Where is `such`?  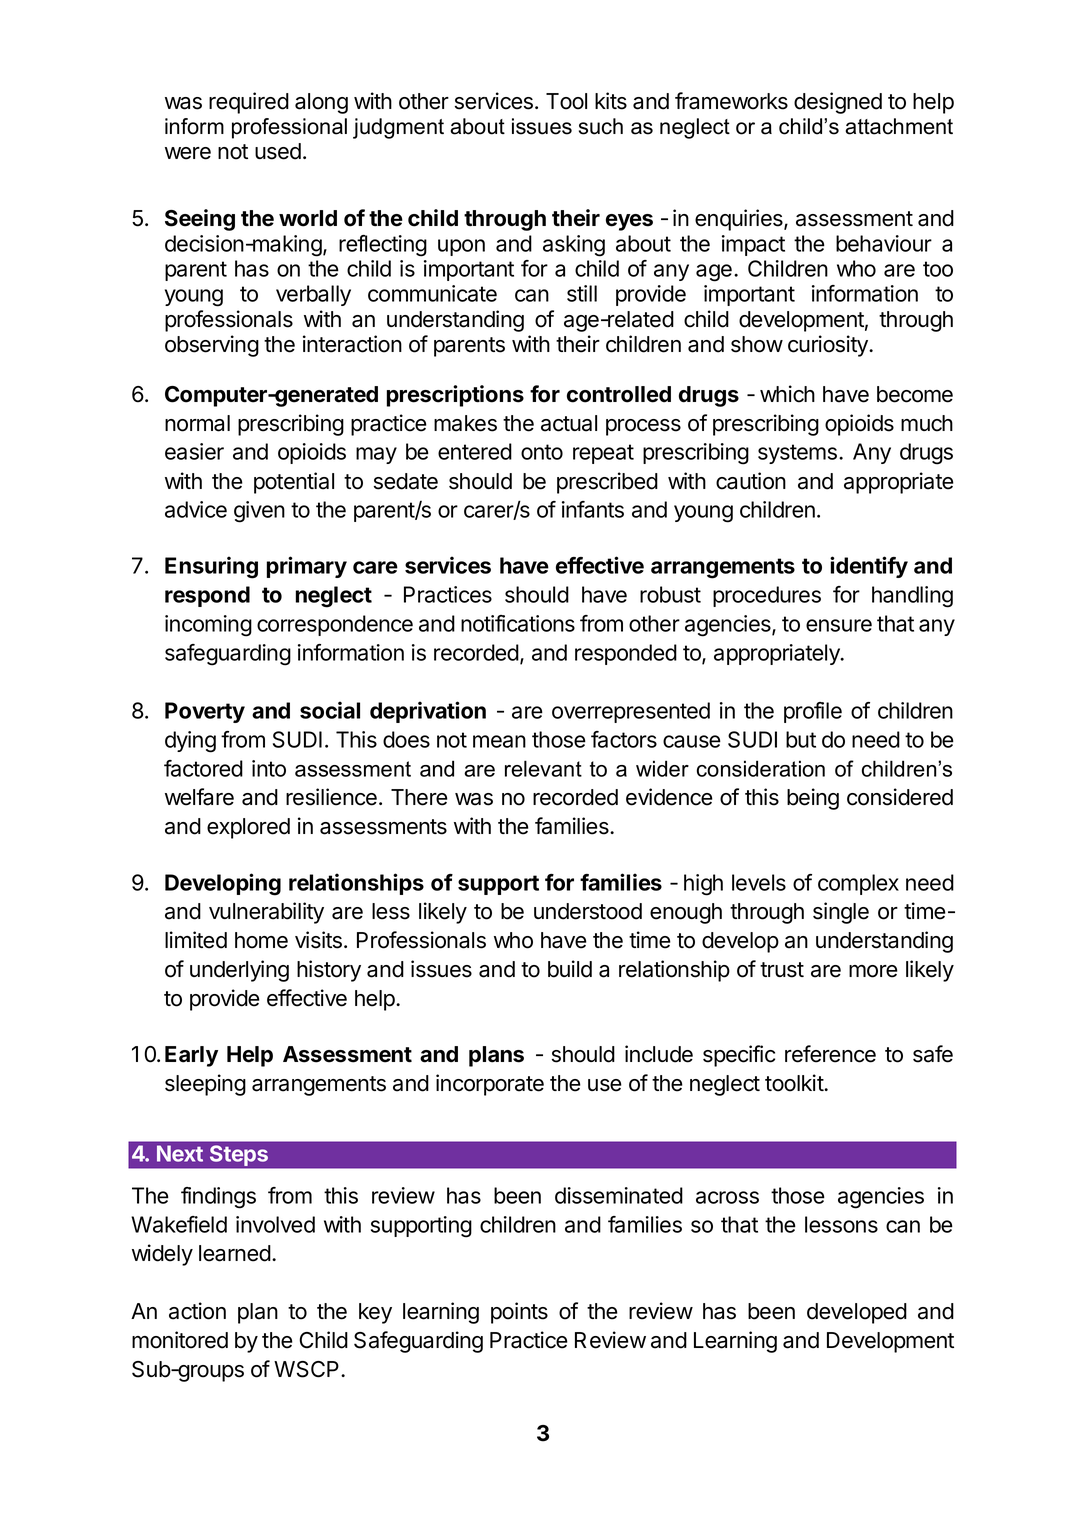
such is located at coordinates (601, 126).
